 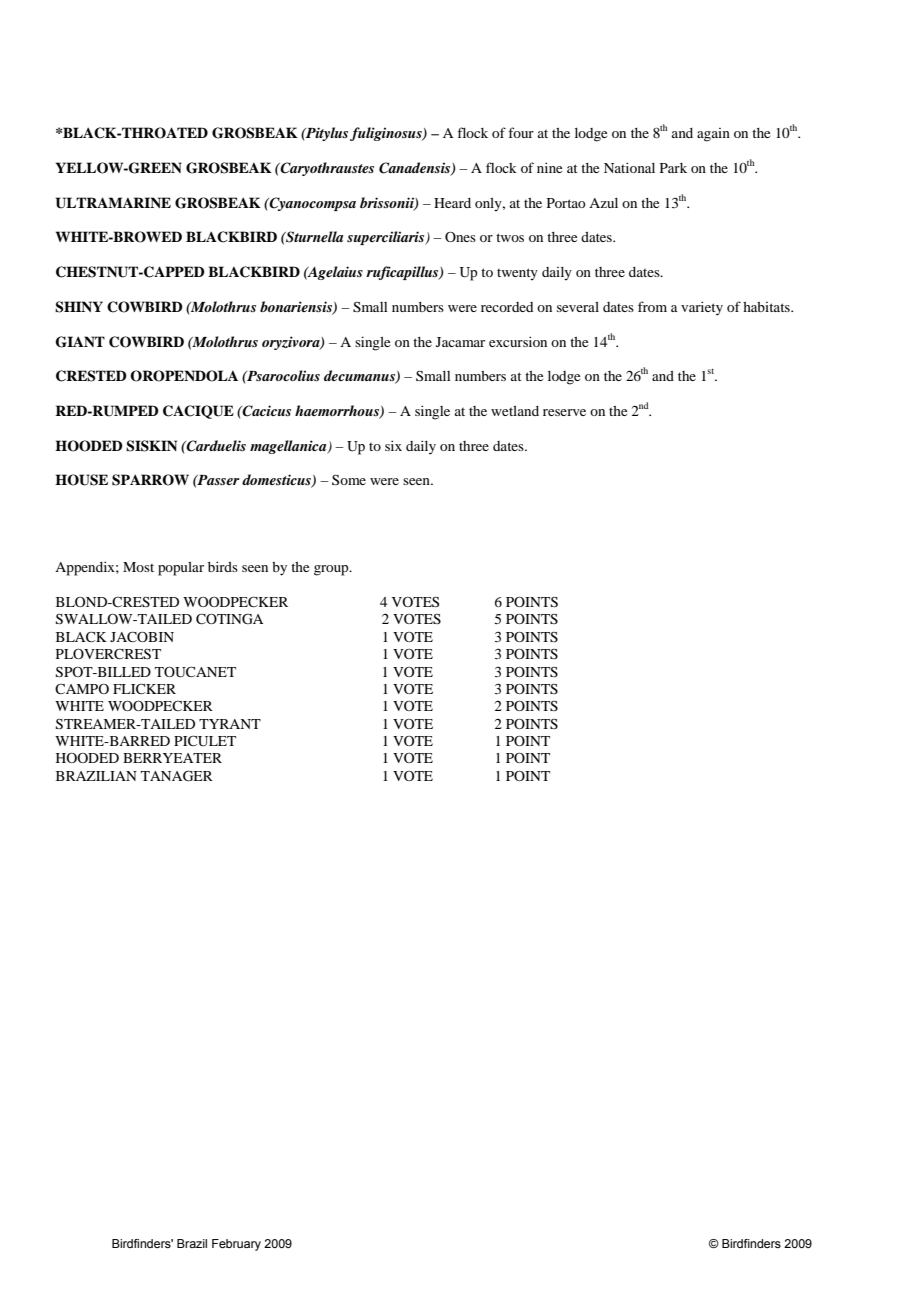 I want to click on reserve, so click(x=564, y=412).
